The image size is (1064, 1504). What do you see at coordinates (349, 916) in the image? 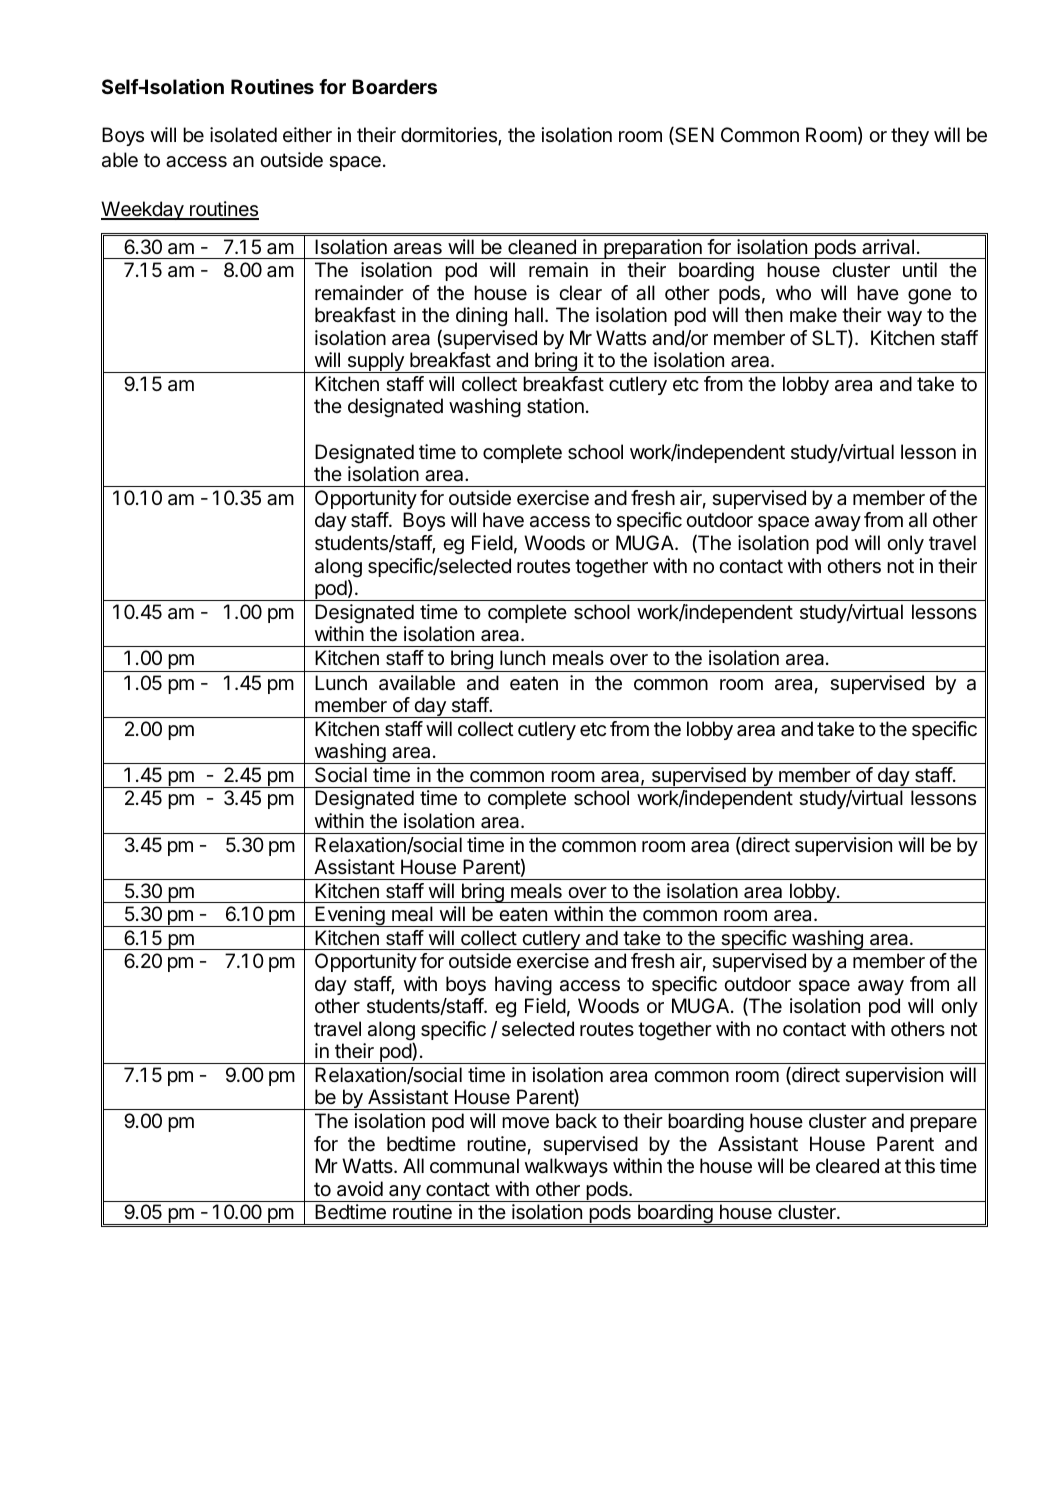
I see `Evening` at bounding box center [349, 916].
